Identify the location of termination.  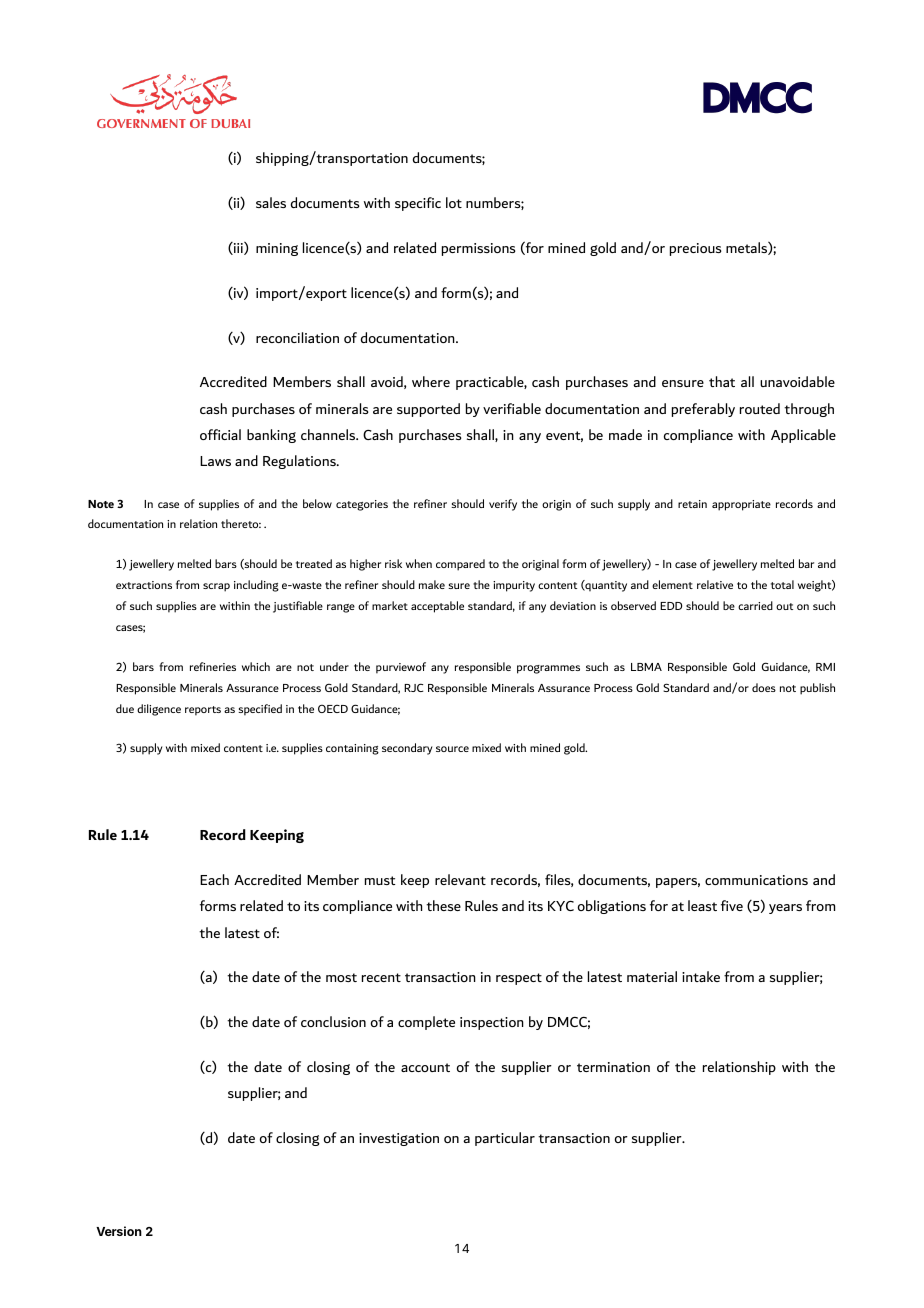
(613, 1067).
